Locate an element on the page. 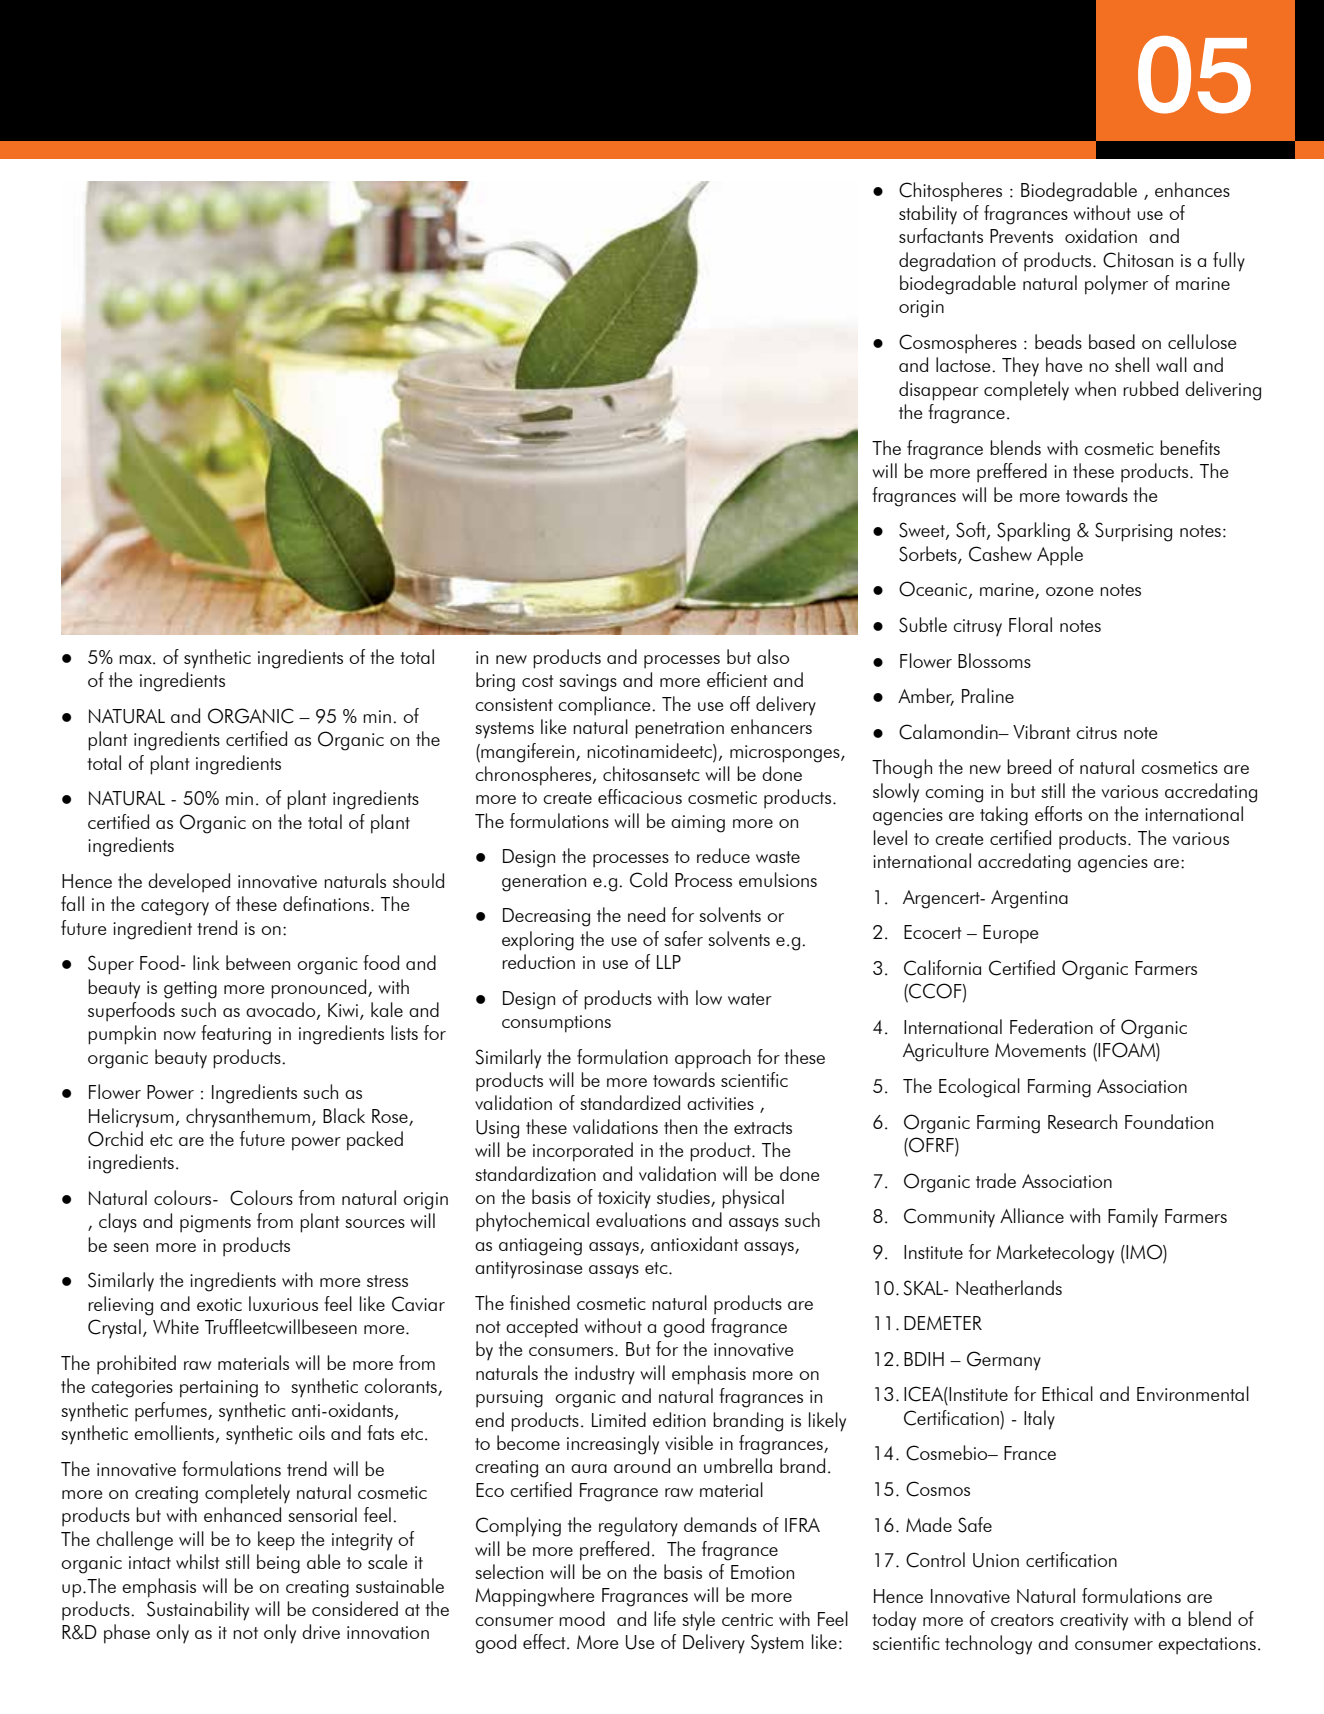 The height and width of the page is (1714, 1324). category is located at coordinates (175, 907).
